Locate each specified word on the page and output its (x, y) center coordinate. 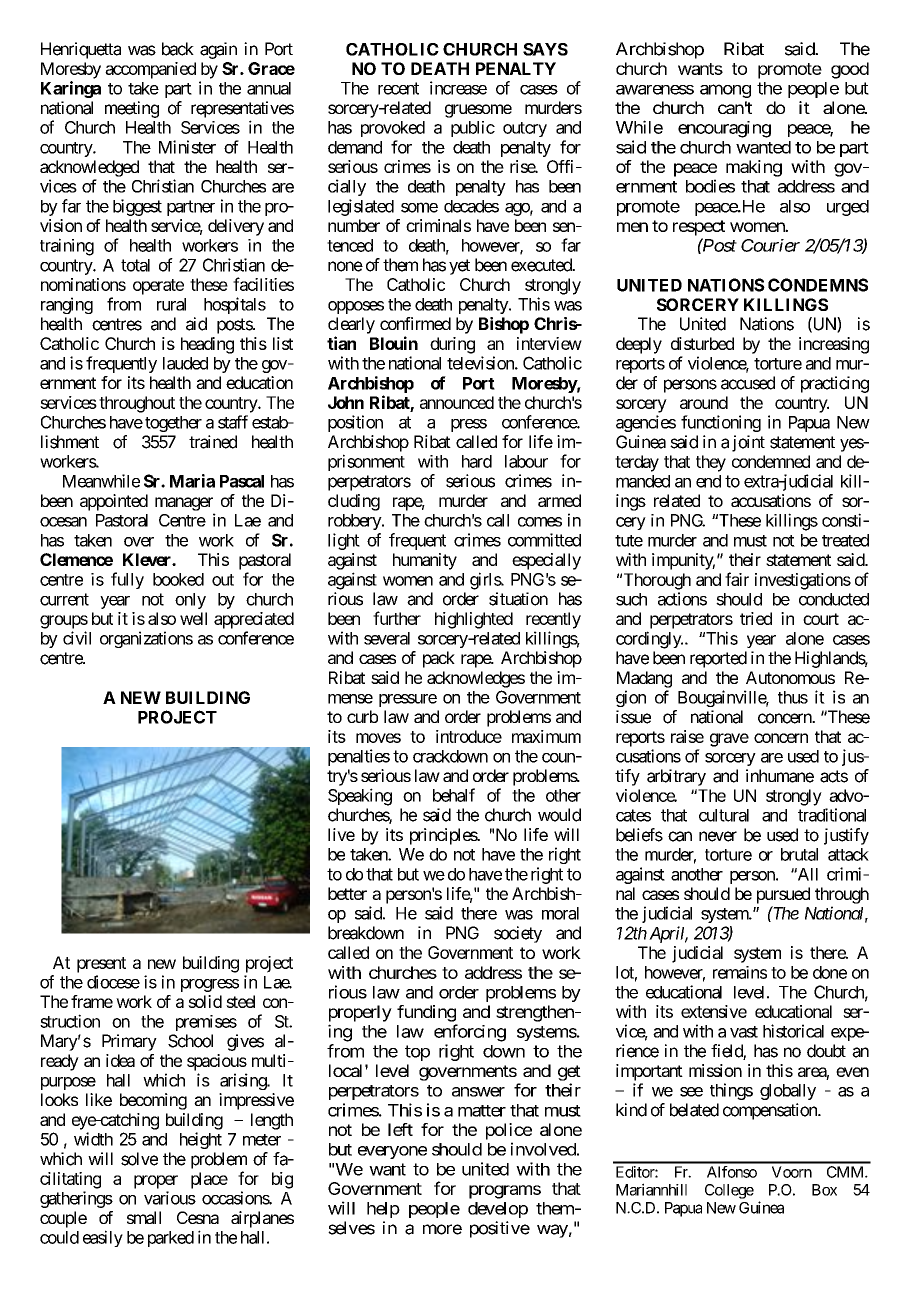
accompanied (150, 70)
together (173, 424)
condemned (771, 461)
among (725, 91)
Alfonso (732, 1172)
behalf (454, 795)
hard (477, 461)
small (144, 1217)
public (473, 129)
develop (498, 1210)
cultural (724, 815)
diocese (113, 982)
